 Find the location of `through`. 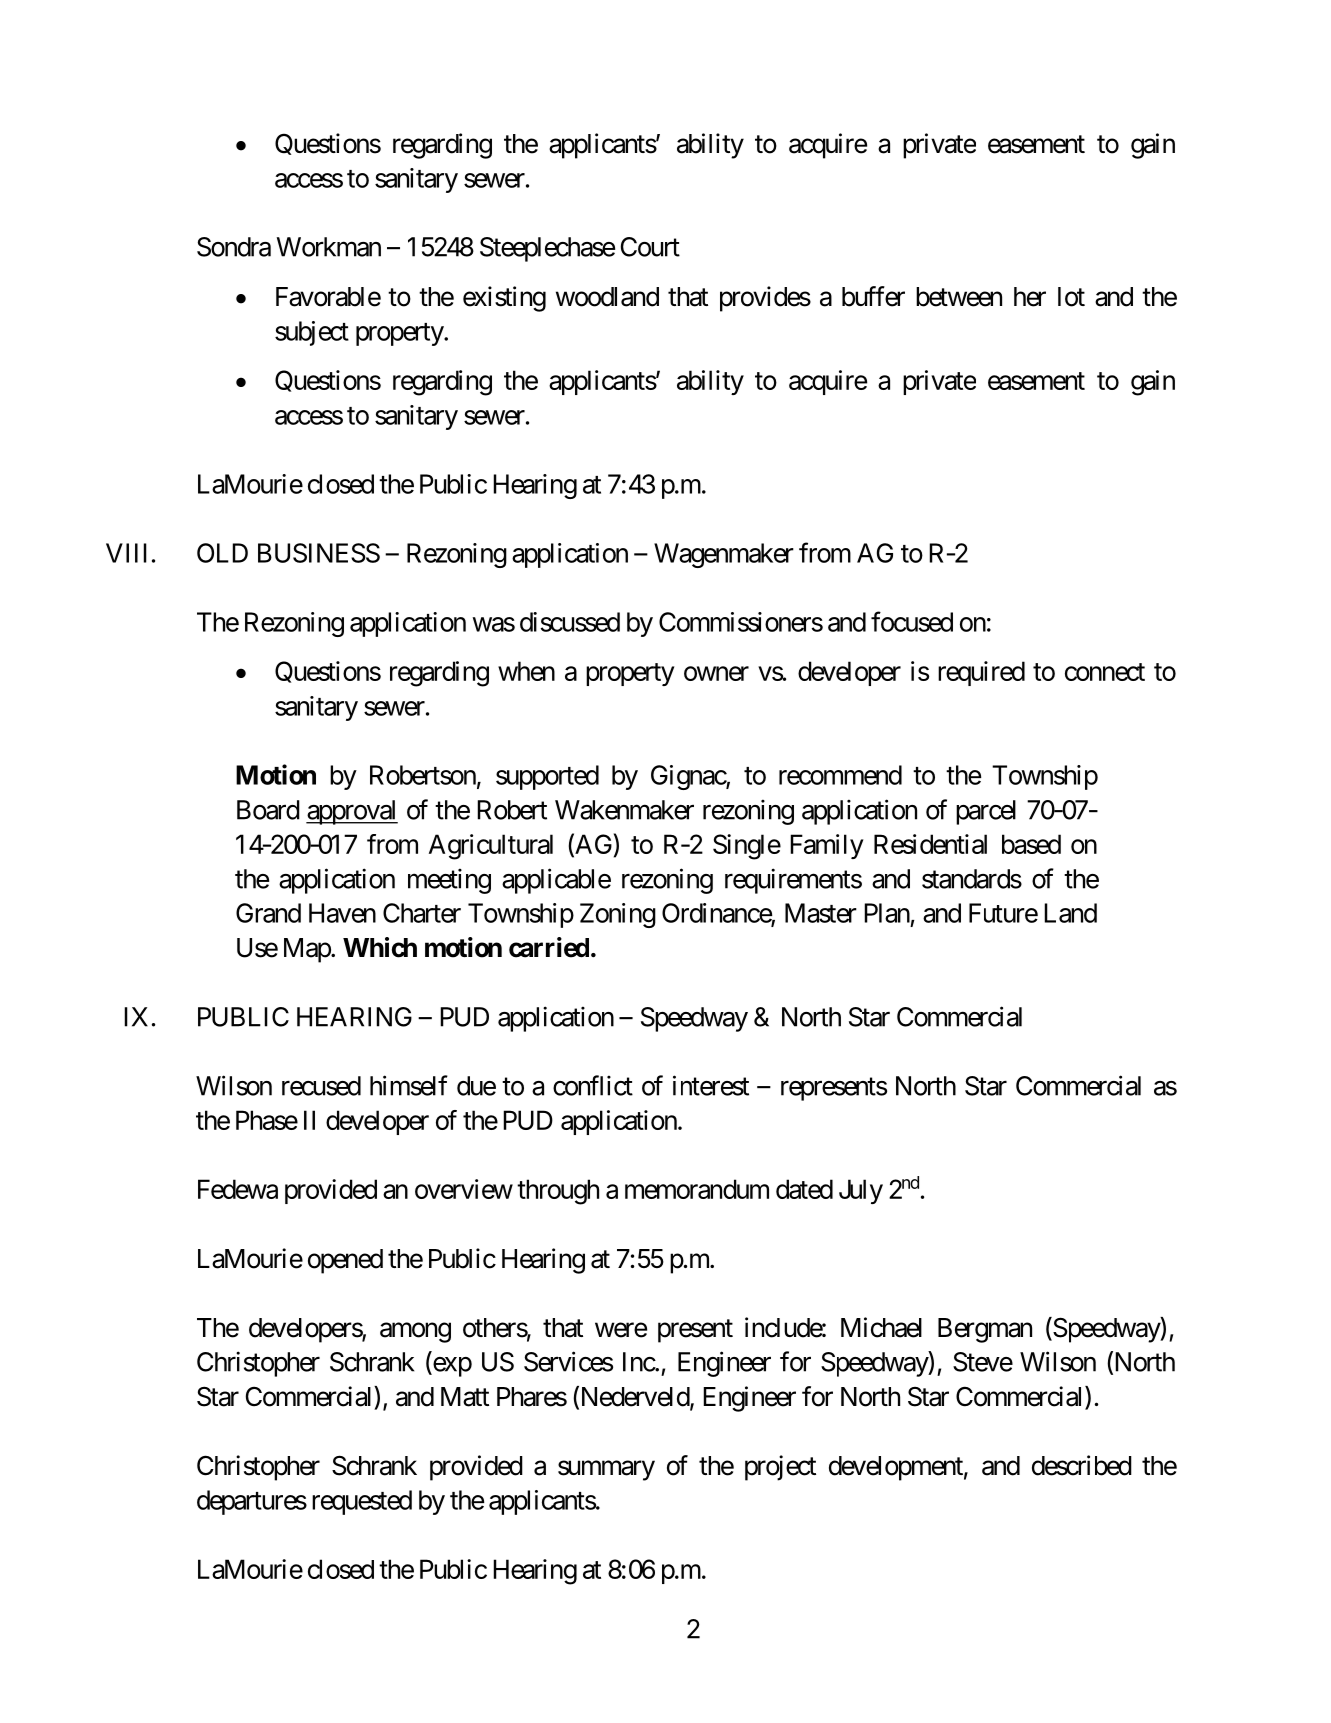

through is located at coordinates (558, 1192).
